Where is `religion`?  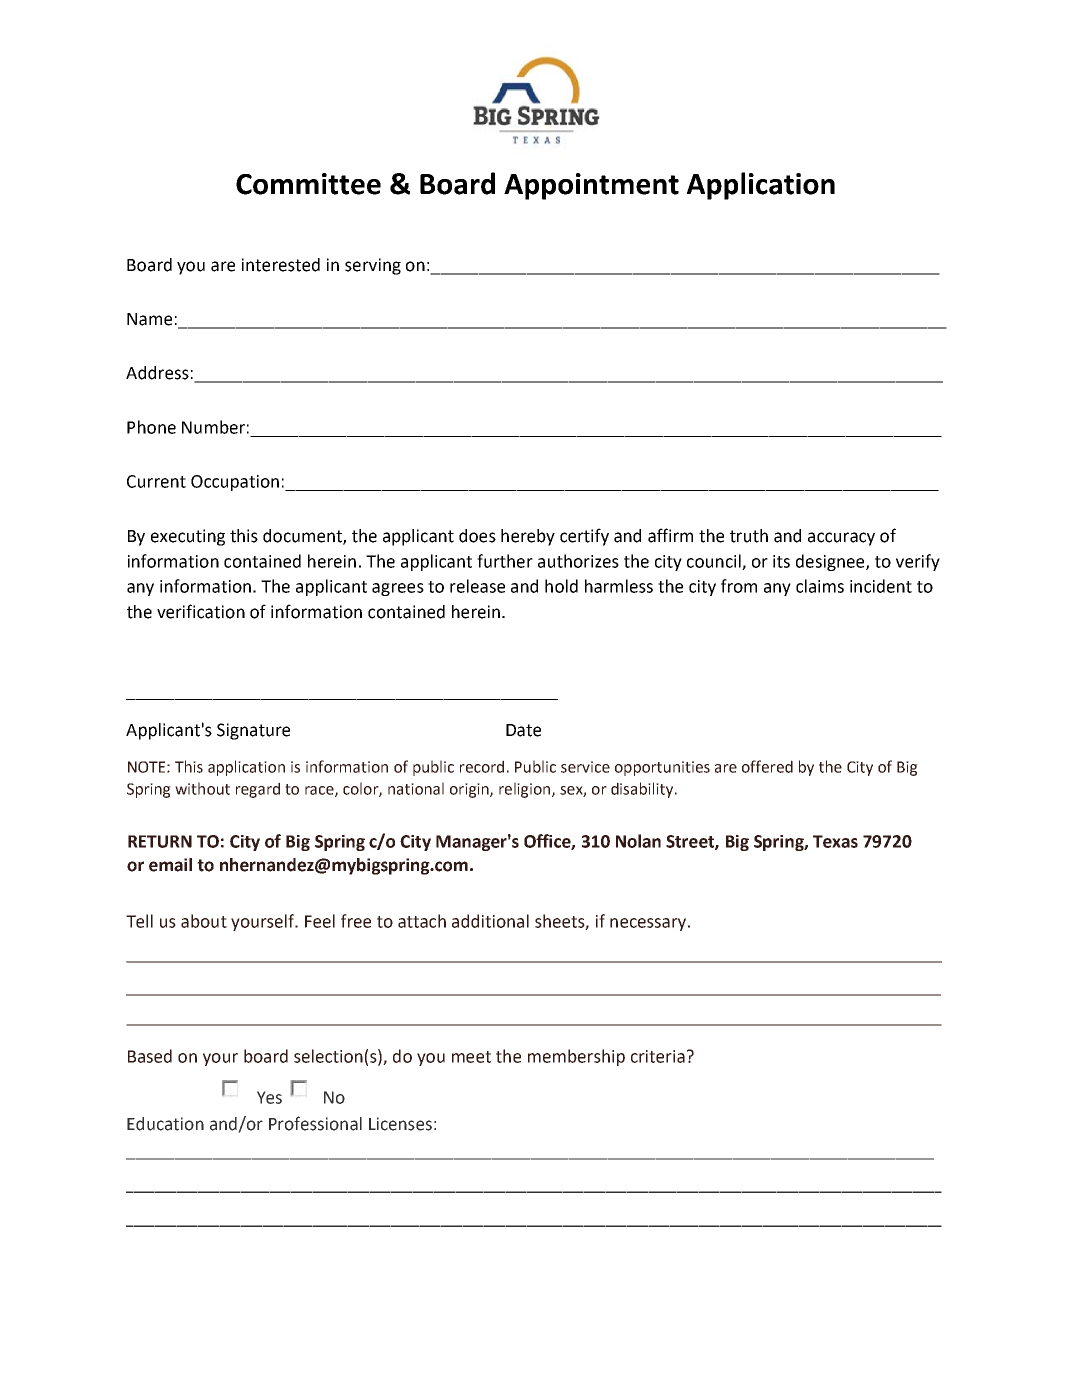 religion is located at coordinates (526, 790).
